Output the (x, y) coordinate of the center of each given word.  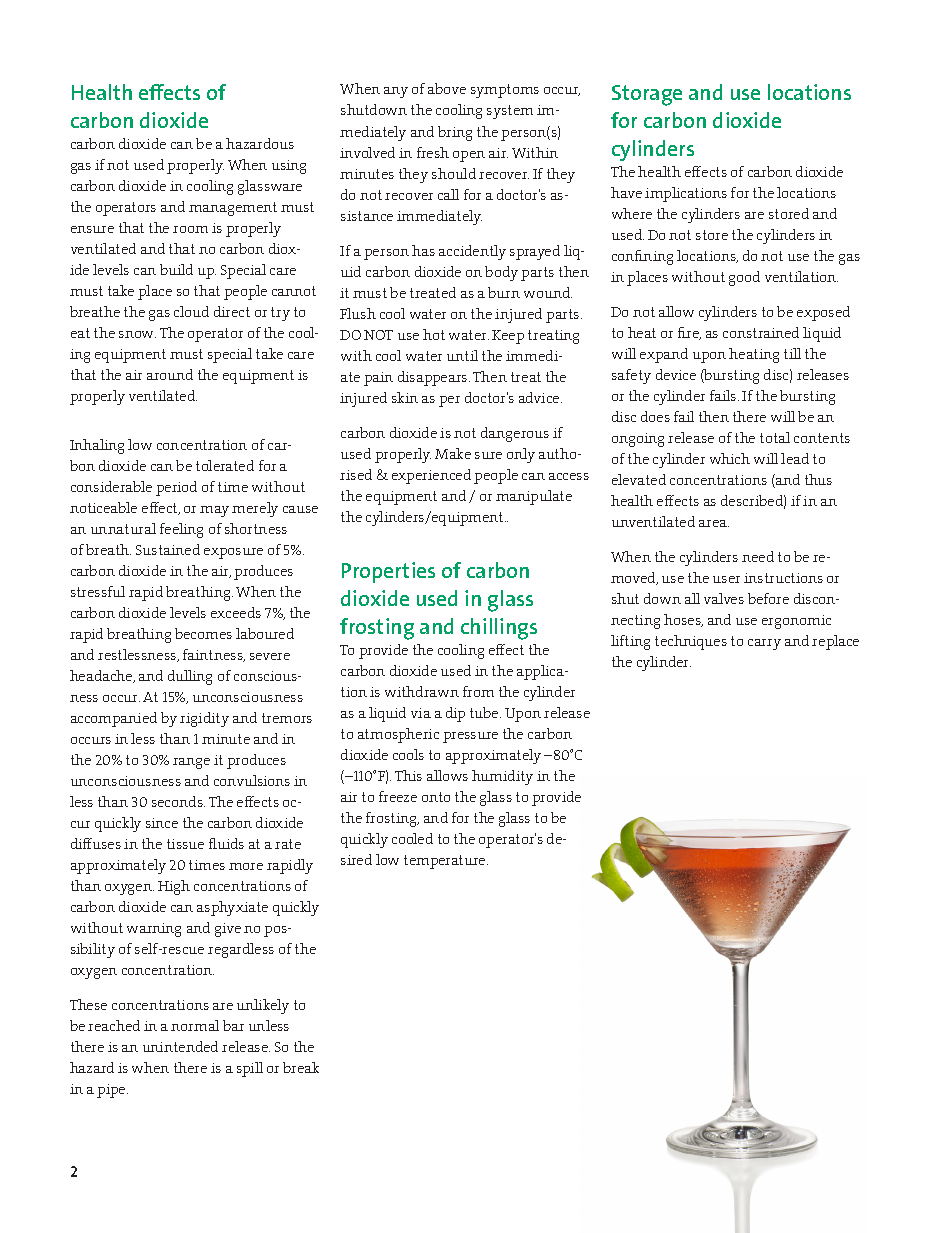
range (191, 763)
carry (764, 644)
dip (455, 714)
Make (453, 453)
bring (455, 133)
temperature (446, 862)
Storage (647, 95)
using (289, 167)
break (301, 1067)
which (730, 458)
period (176, 488)
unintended (180, 1046)
